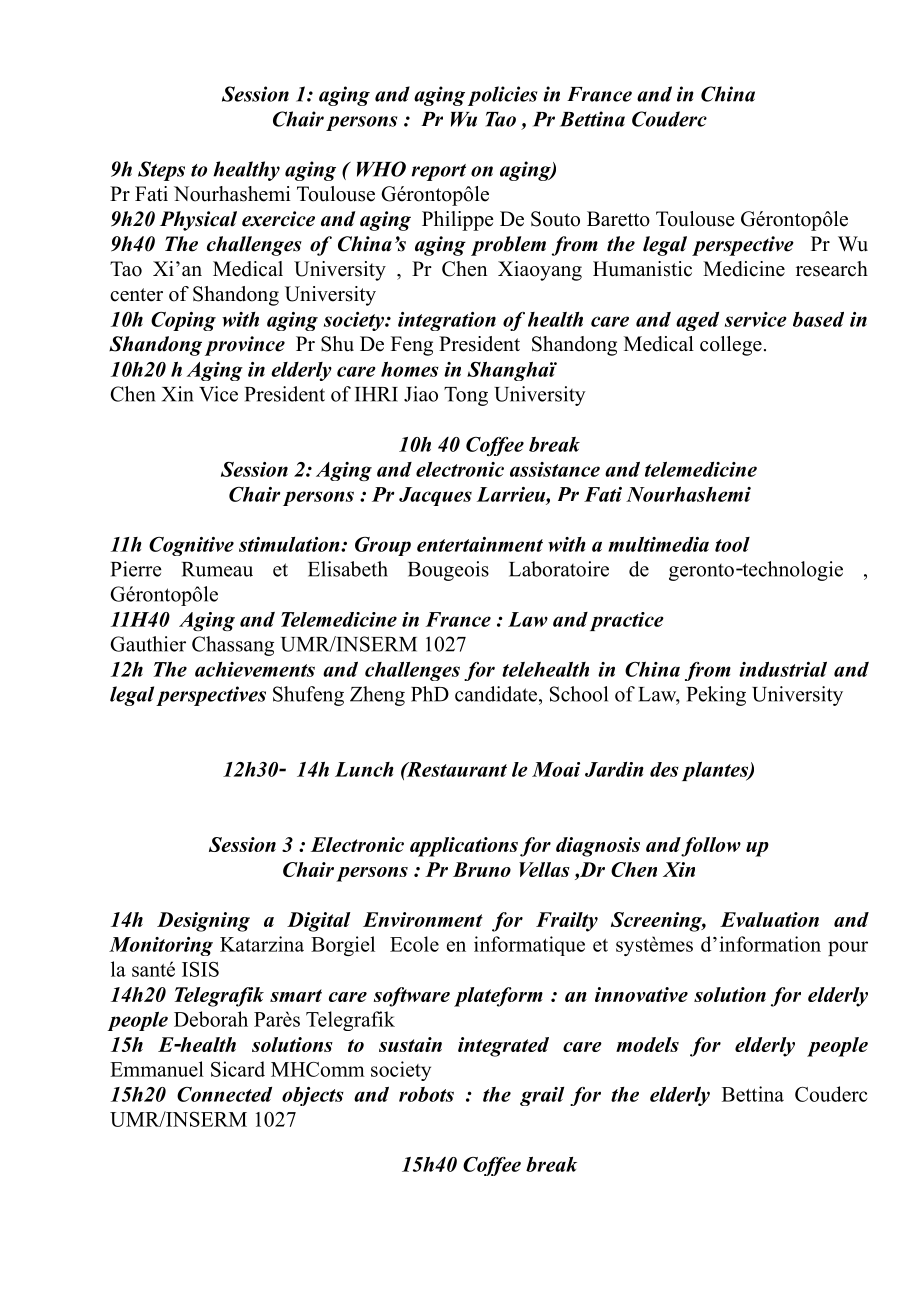  What do you see at coordinates (497, 694) in the screenshot?
I see `candidate` at bounding box center [497, 694].
